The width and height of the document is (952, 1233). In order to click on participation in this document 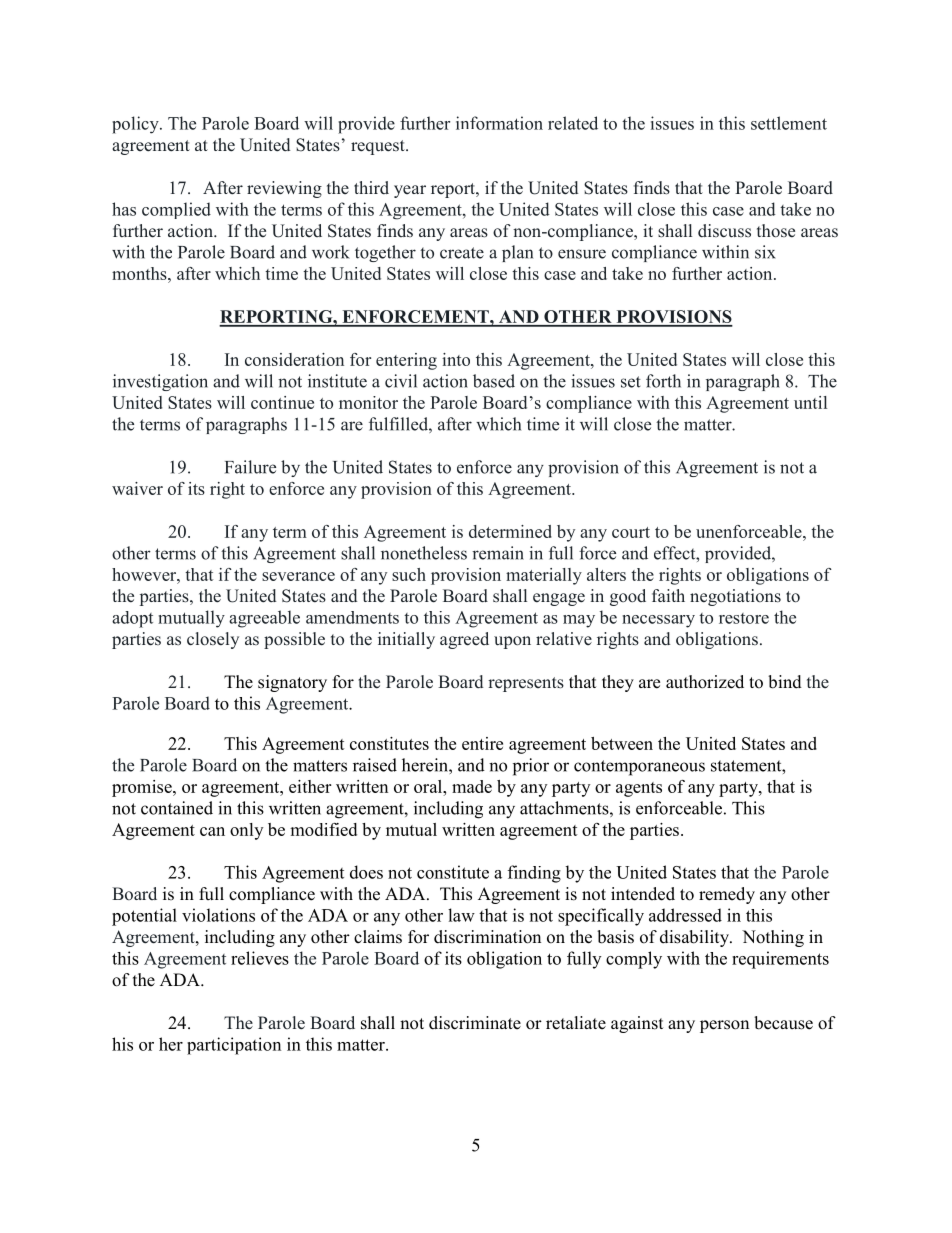, I will do `click(234, 1046)`.
